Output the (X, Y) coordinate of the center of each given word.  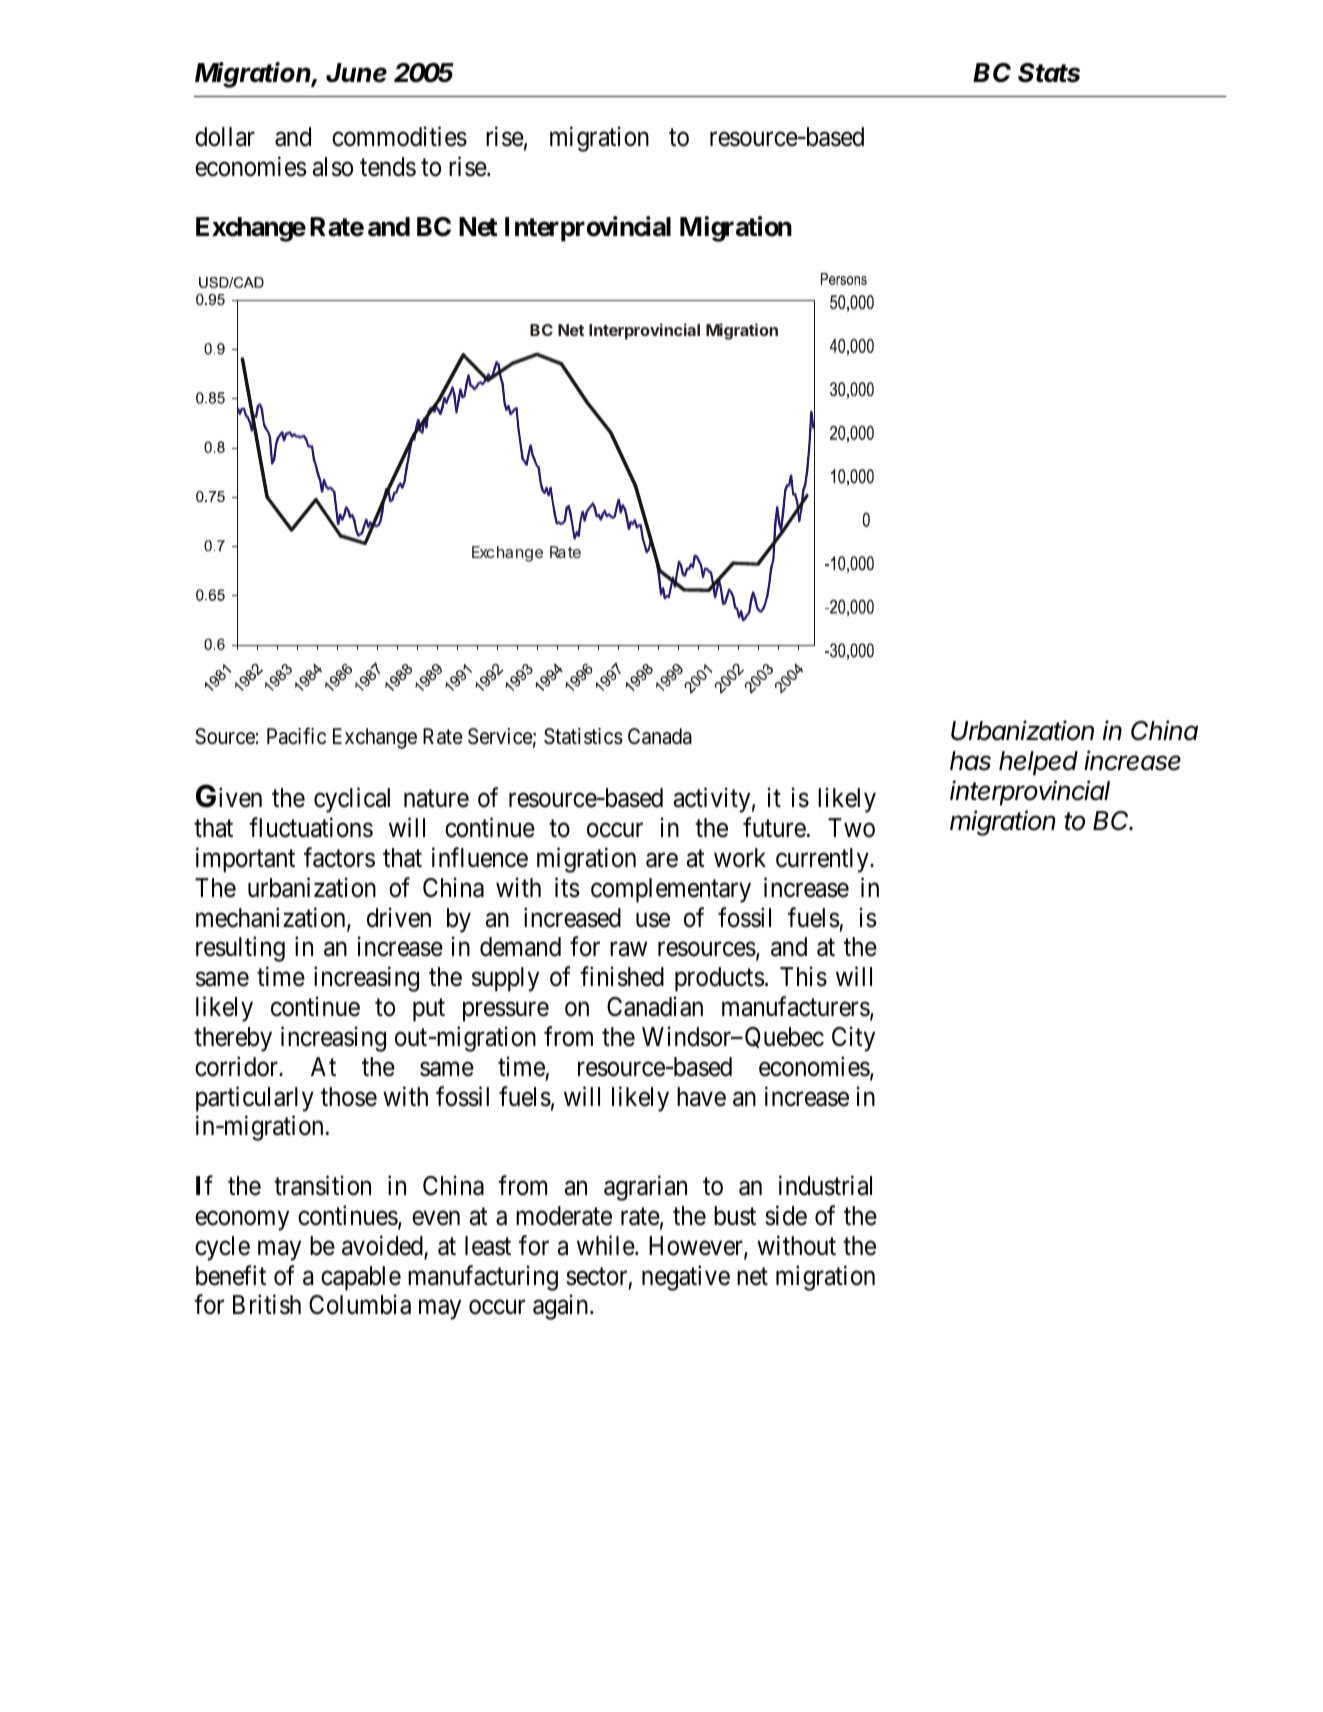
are (662, 860)
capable (361, 1278)
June (356, 73)
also (333, 167)
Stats (1049, 73)
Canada (660, 736)
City (853, 1039)
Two (851, 828)
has (970, 761)
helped (1038, 763)
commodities (399, 136)
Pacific (296, 736)
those (349, 1097)
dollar (225, 137)
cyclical (352, 800)
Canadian (655, 1006)
